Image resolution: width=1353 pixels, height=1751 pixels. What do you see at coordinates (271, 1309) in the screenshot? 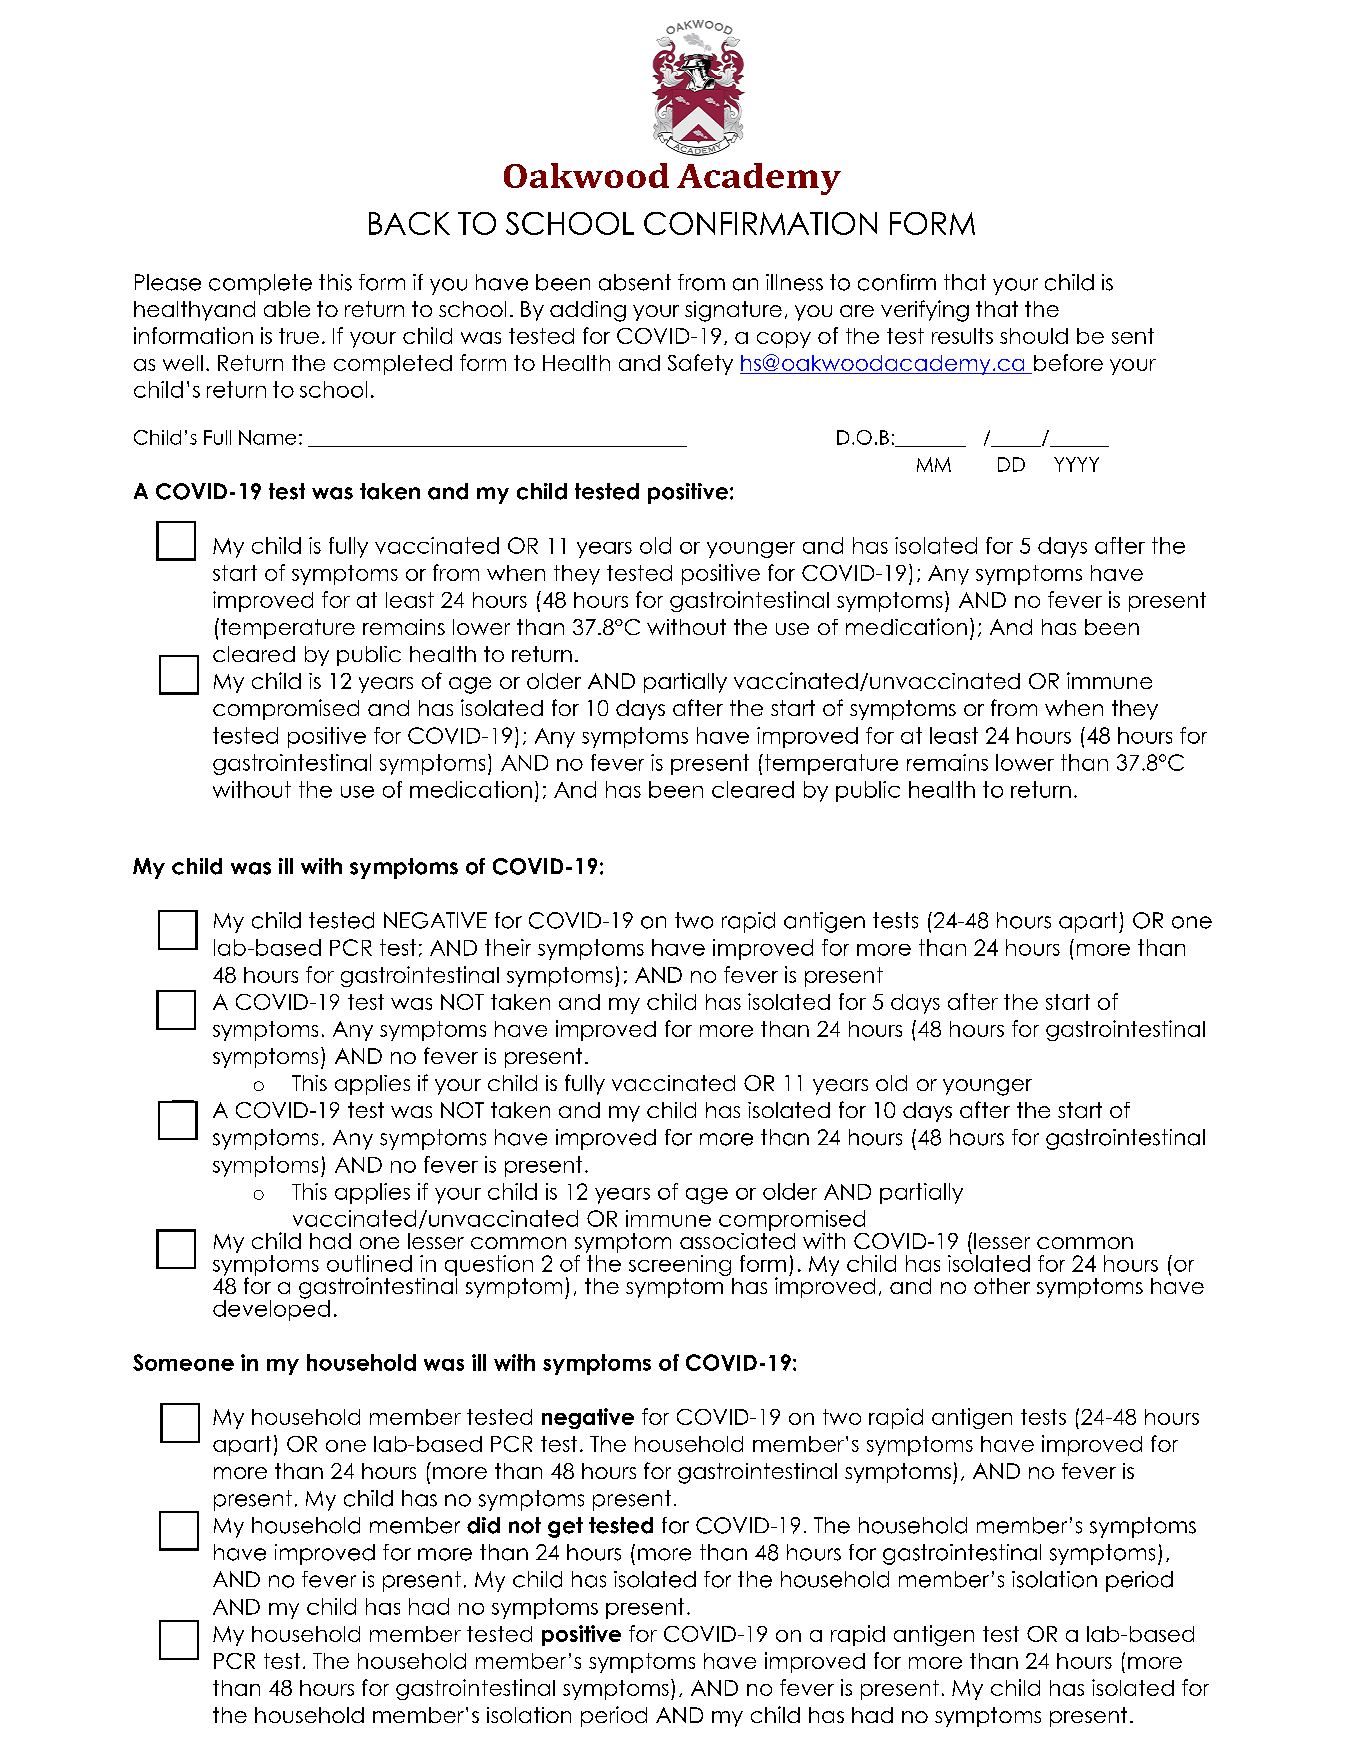
I see `developed` at bounding box center [271, 1309].
